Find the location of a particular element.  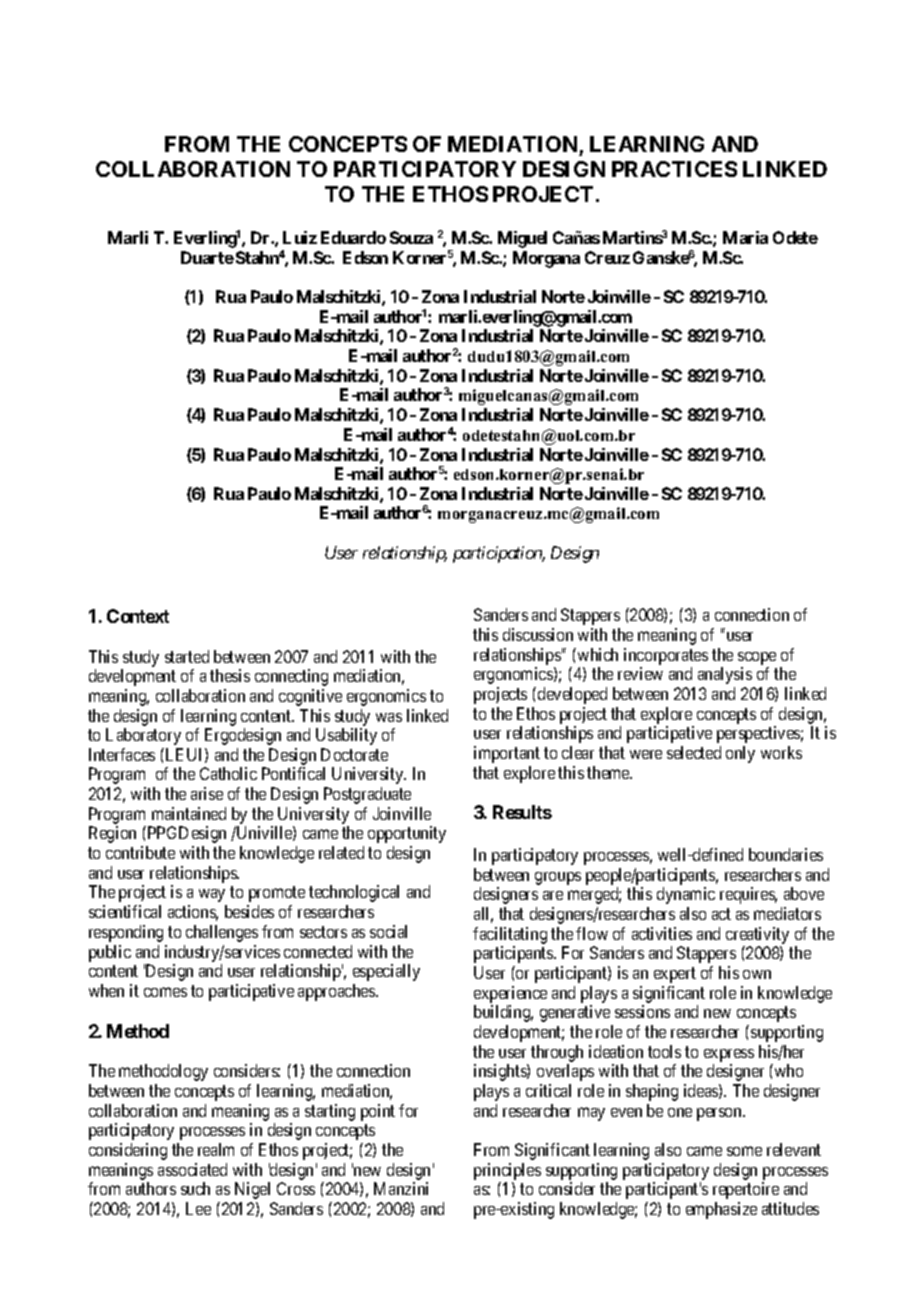

thesis is located at coordinates (230, 675).
